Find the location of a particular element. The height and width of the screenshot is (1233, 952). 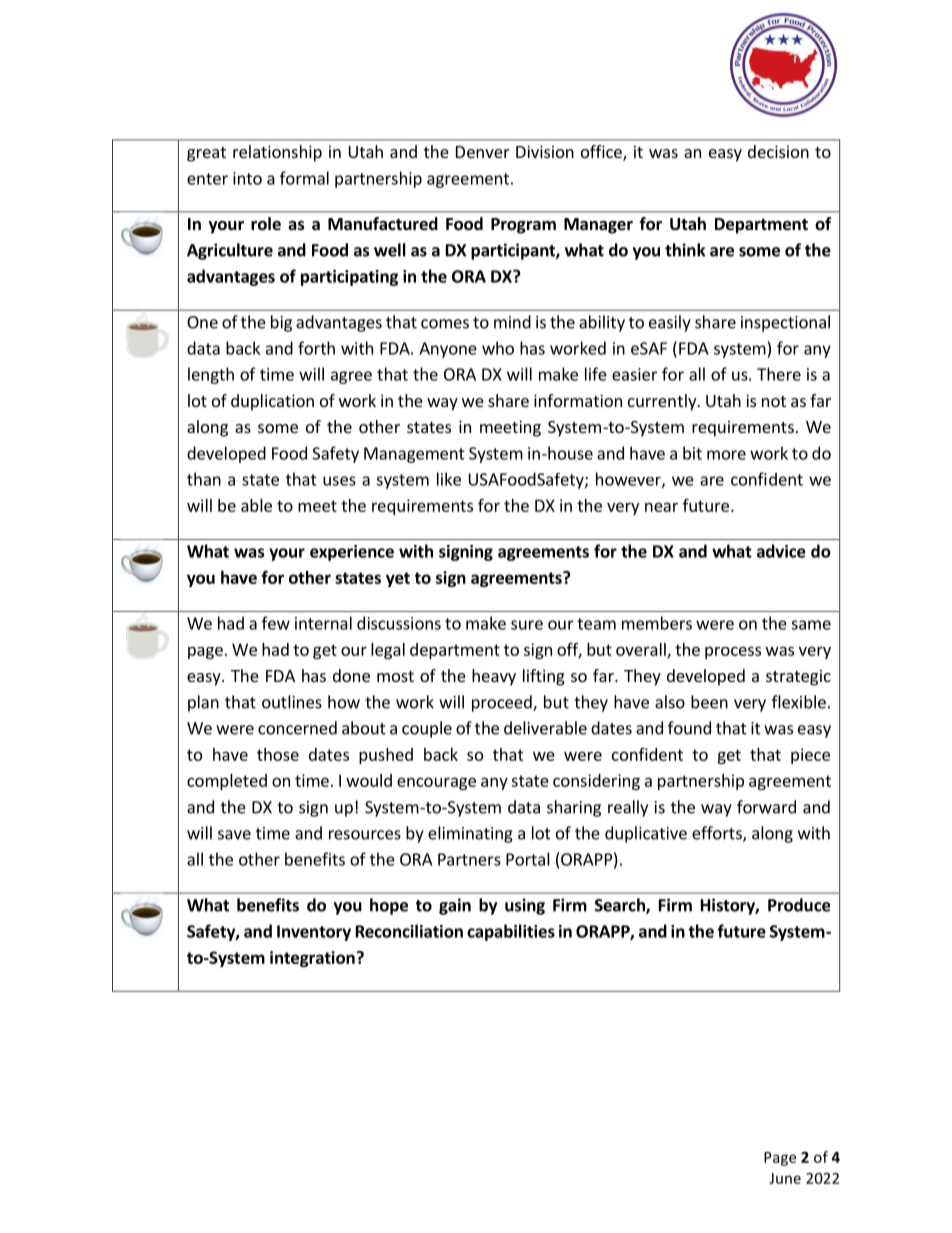

process is located at coordinates (733, 652).
